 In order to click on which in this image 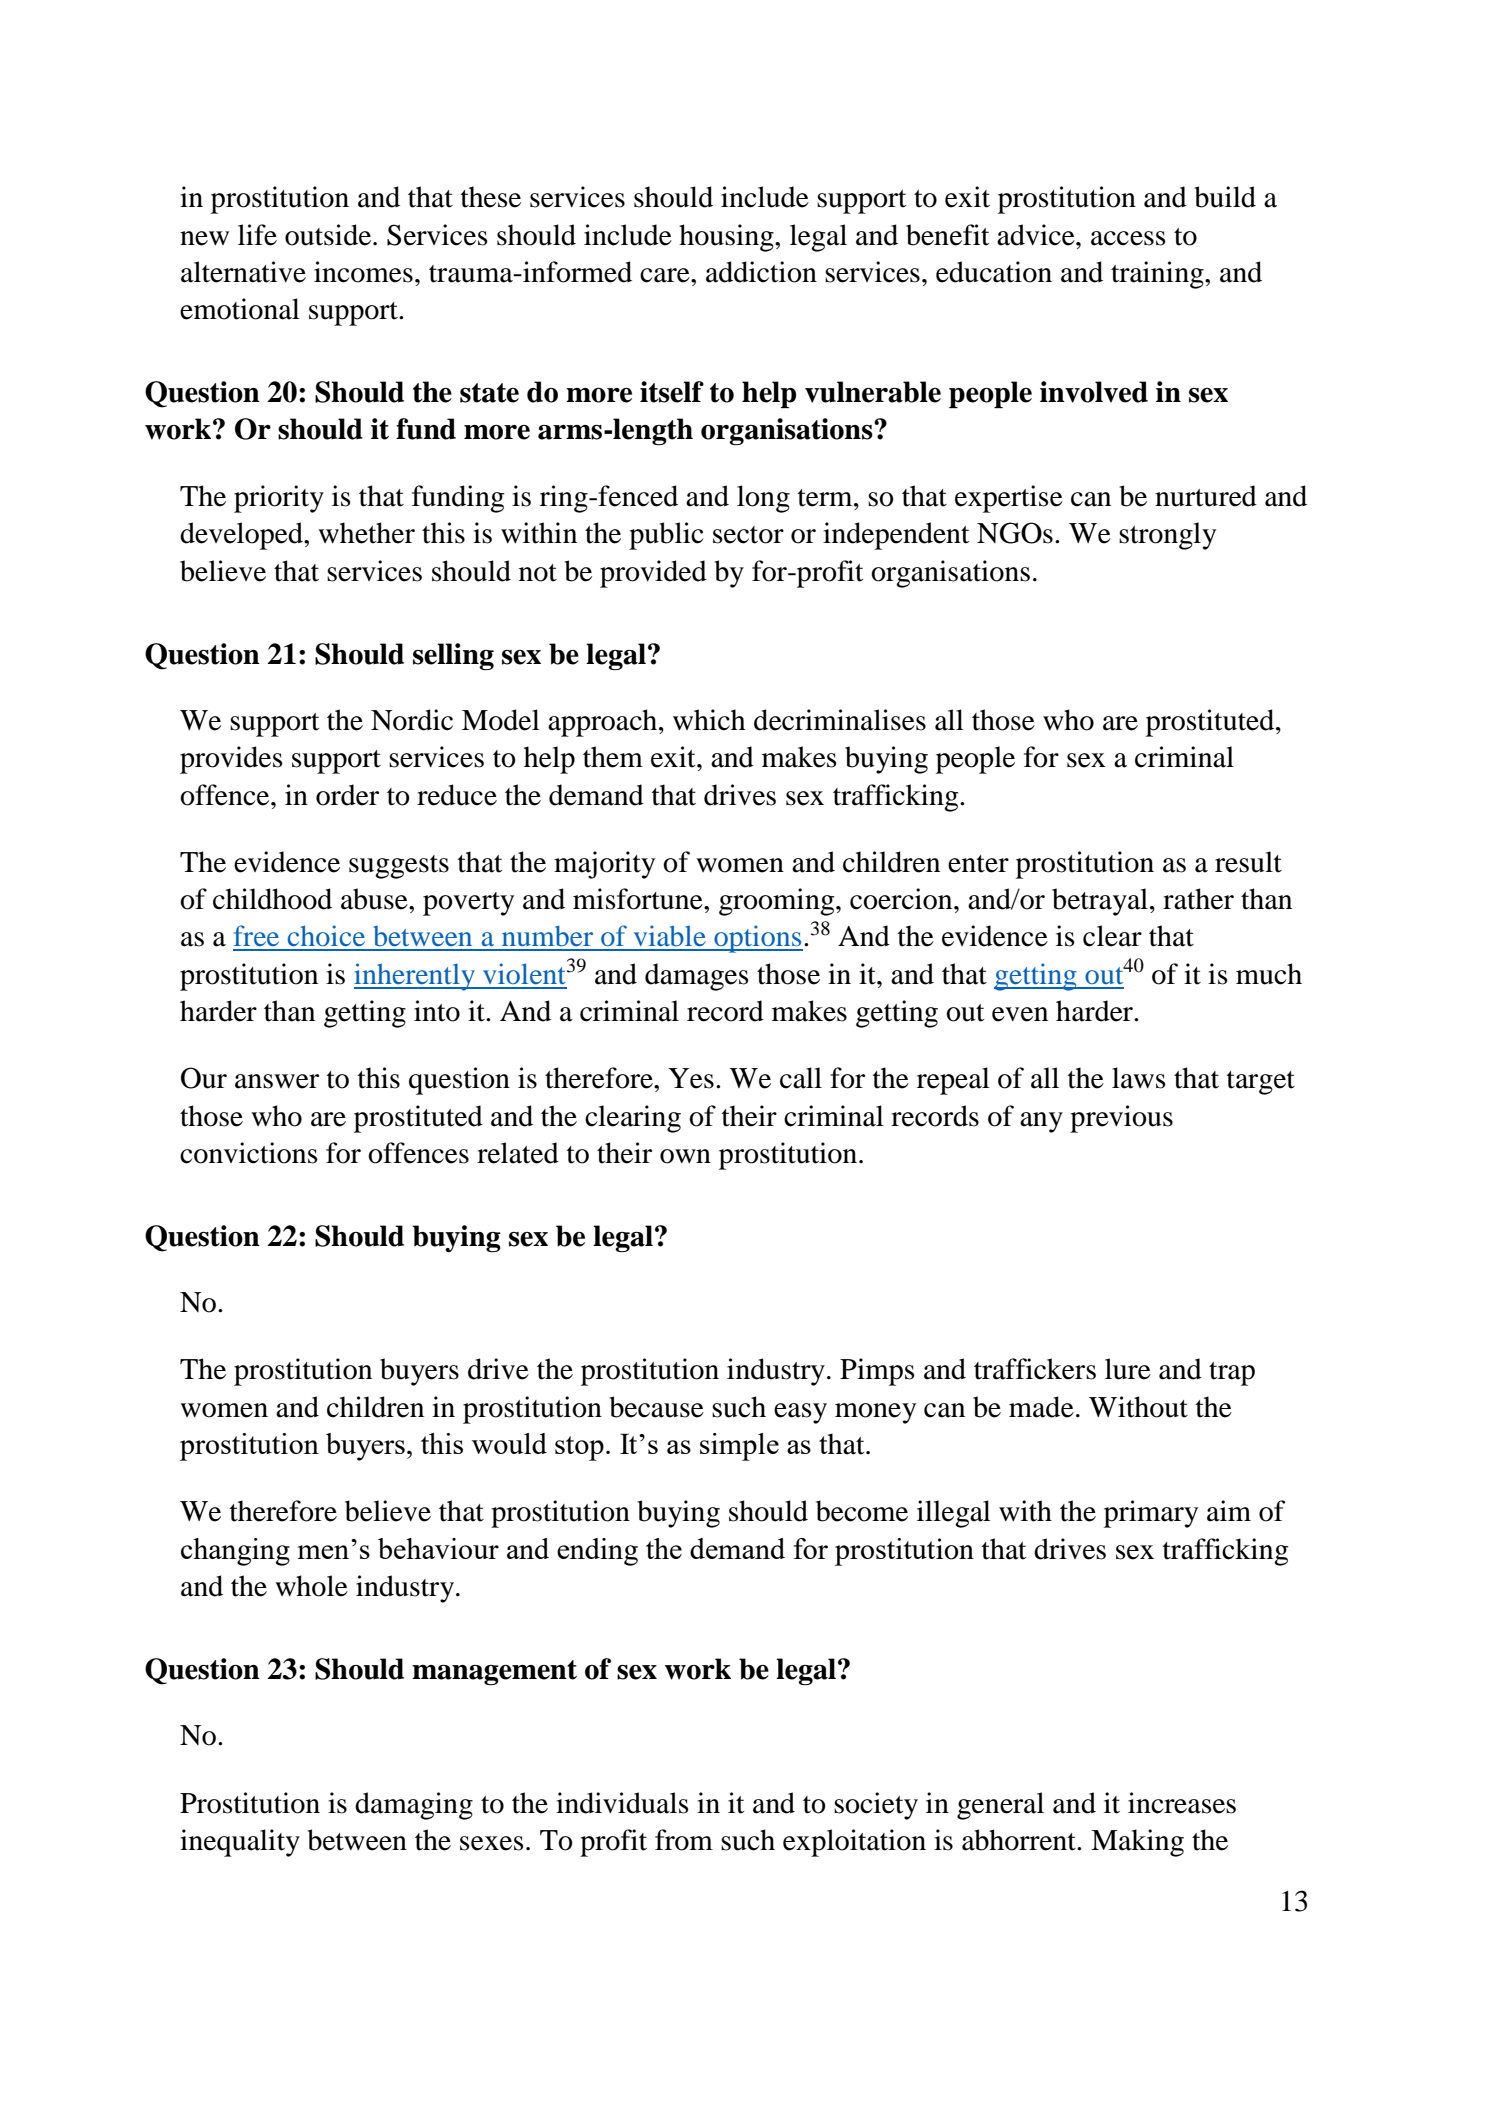, I will do `click(709, 720)`.
